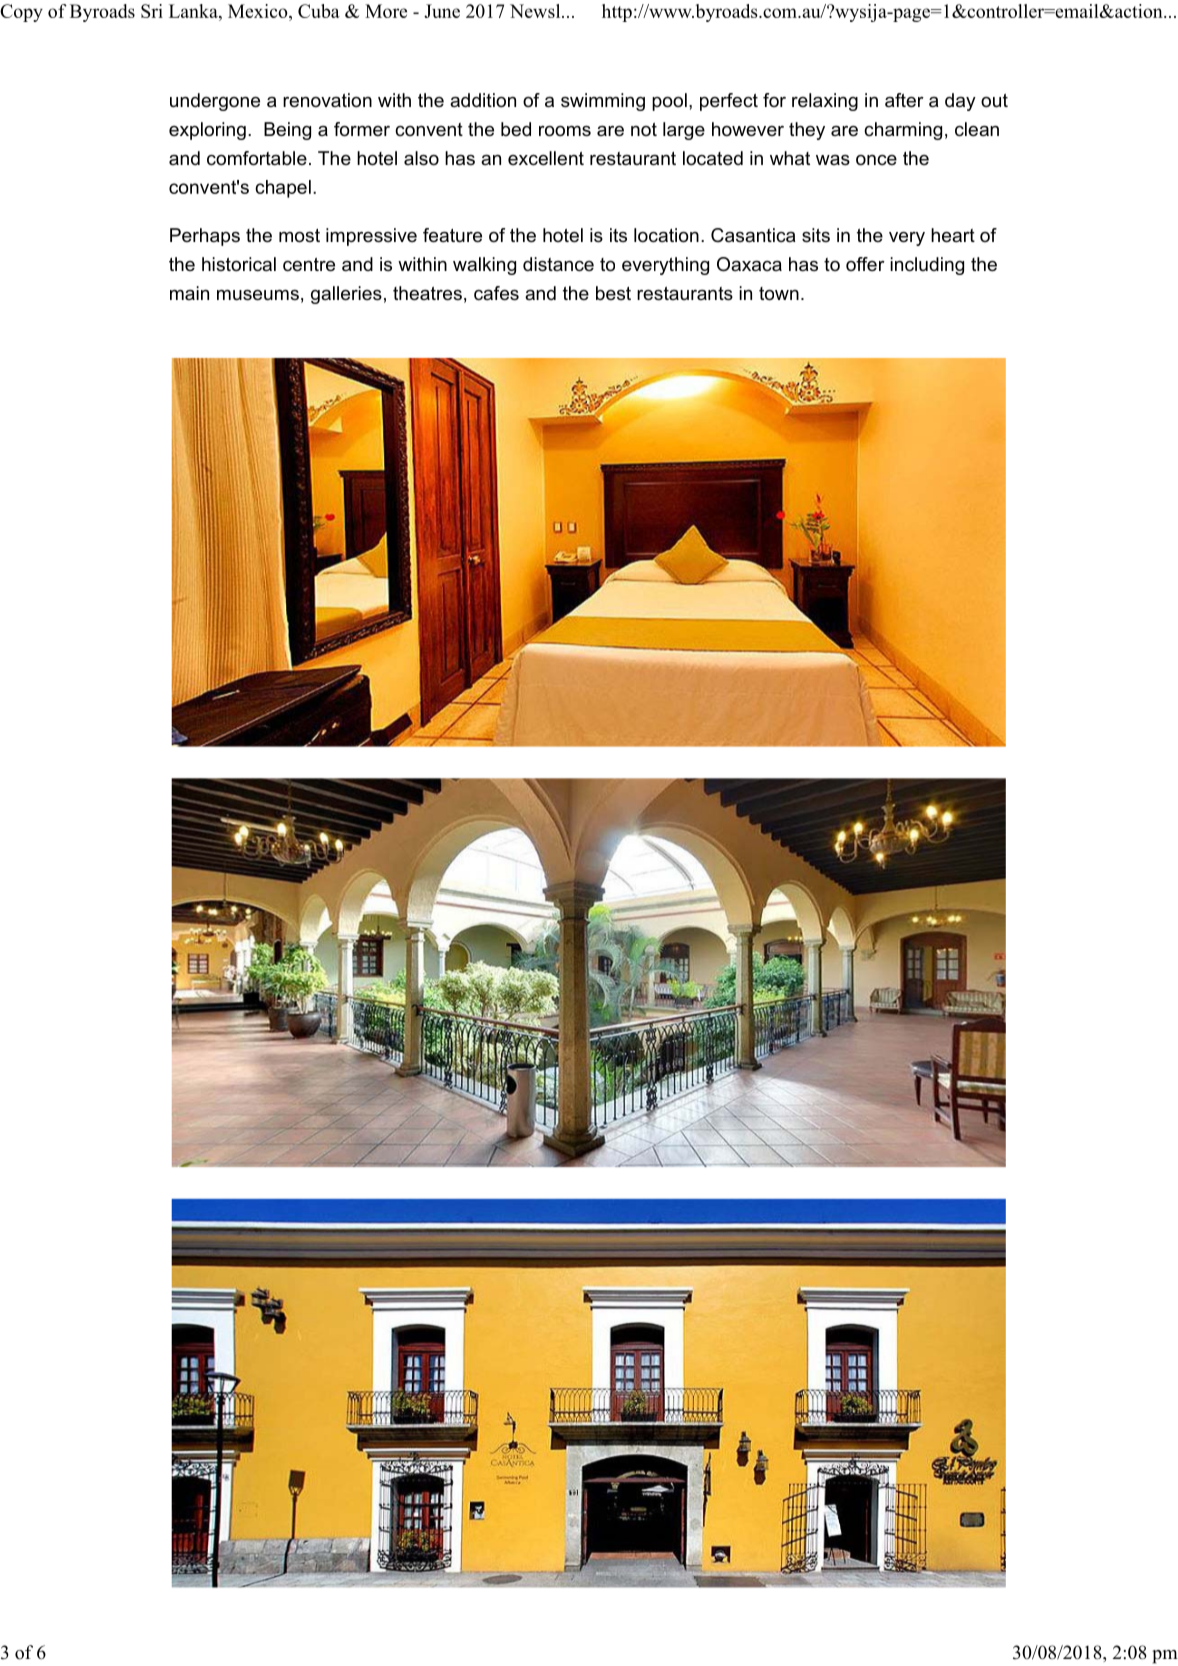  I want to click on comfortable, so click(257, 158).
